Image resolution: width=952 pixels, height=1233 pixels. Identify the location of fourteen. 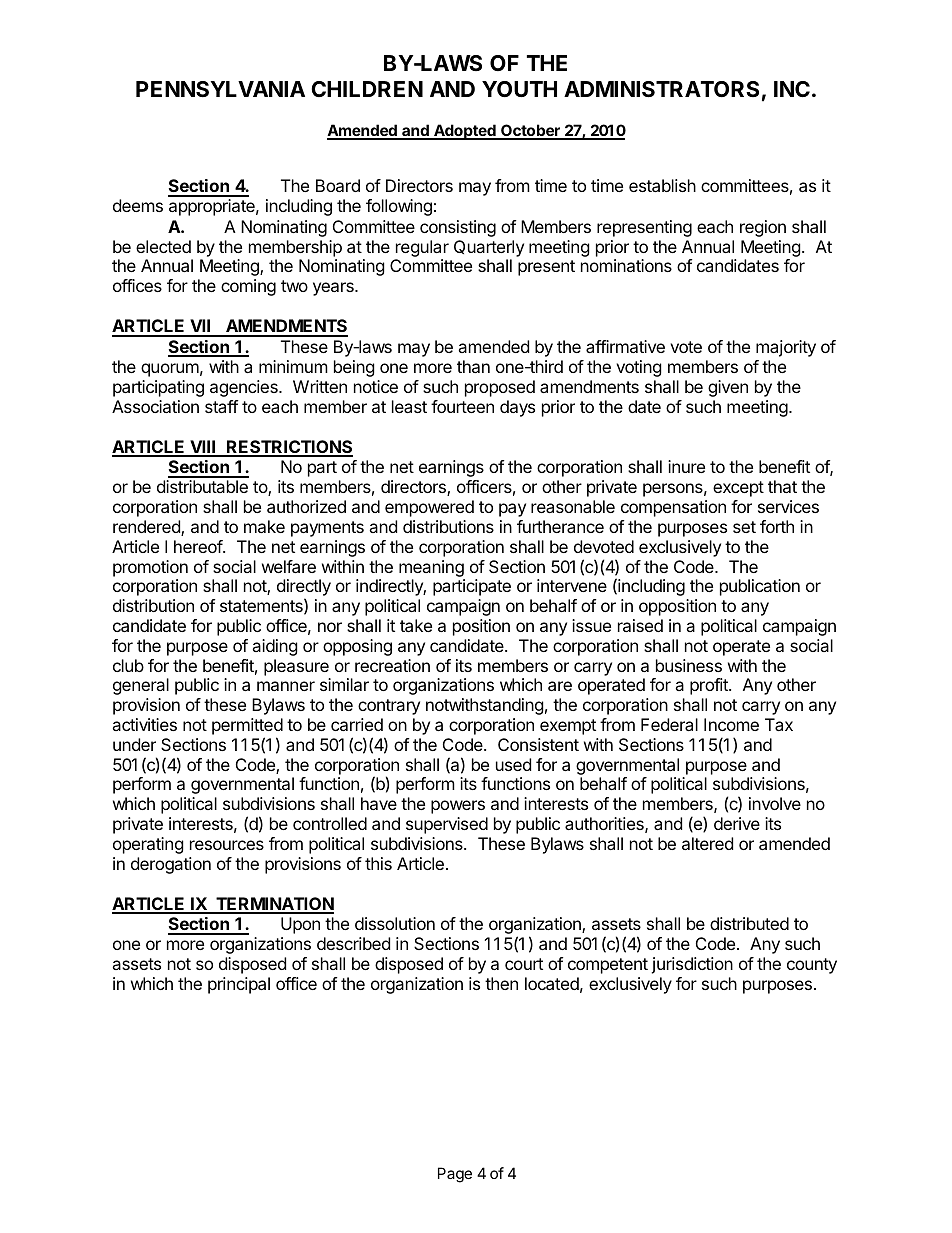
(462, 406).
